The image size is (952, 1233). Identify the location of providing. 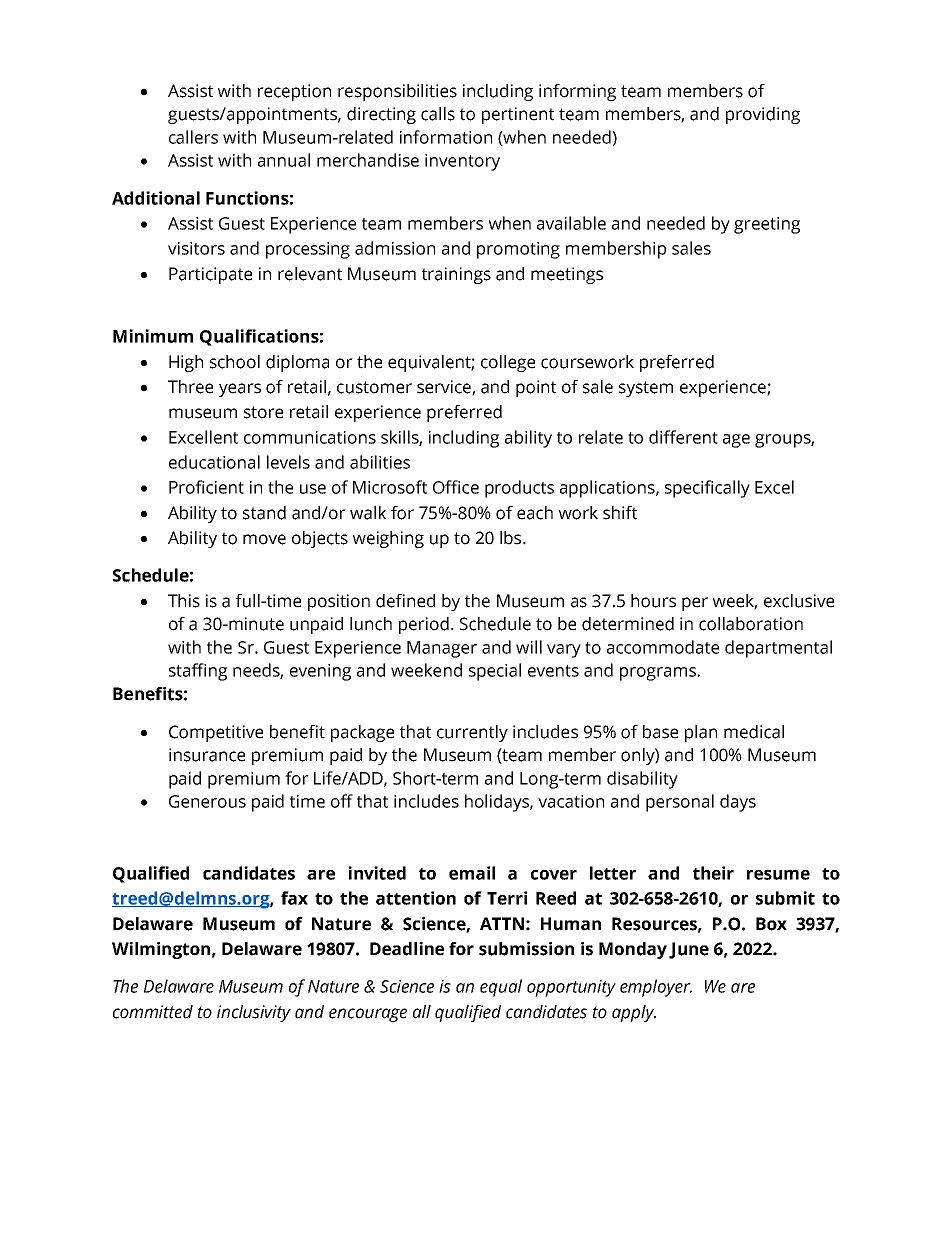
(763, 115).
